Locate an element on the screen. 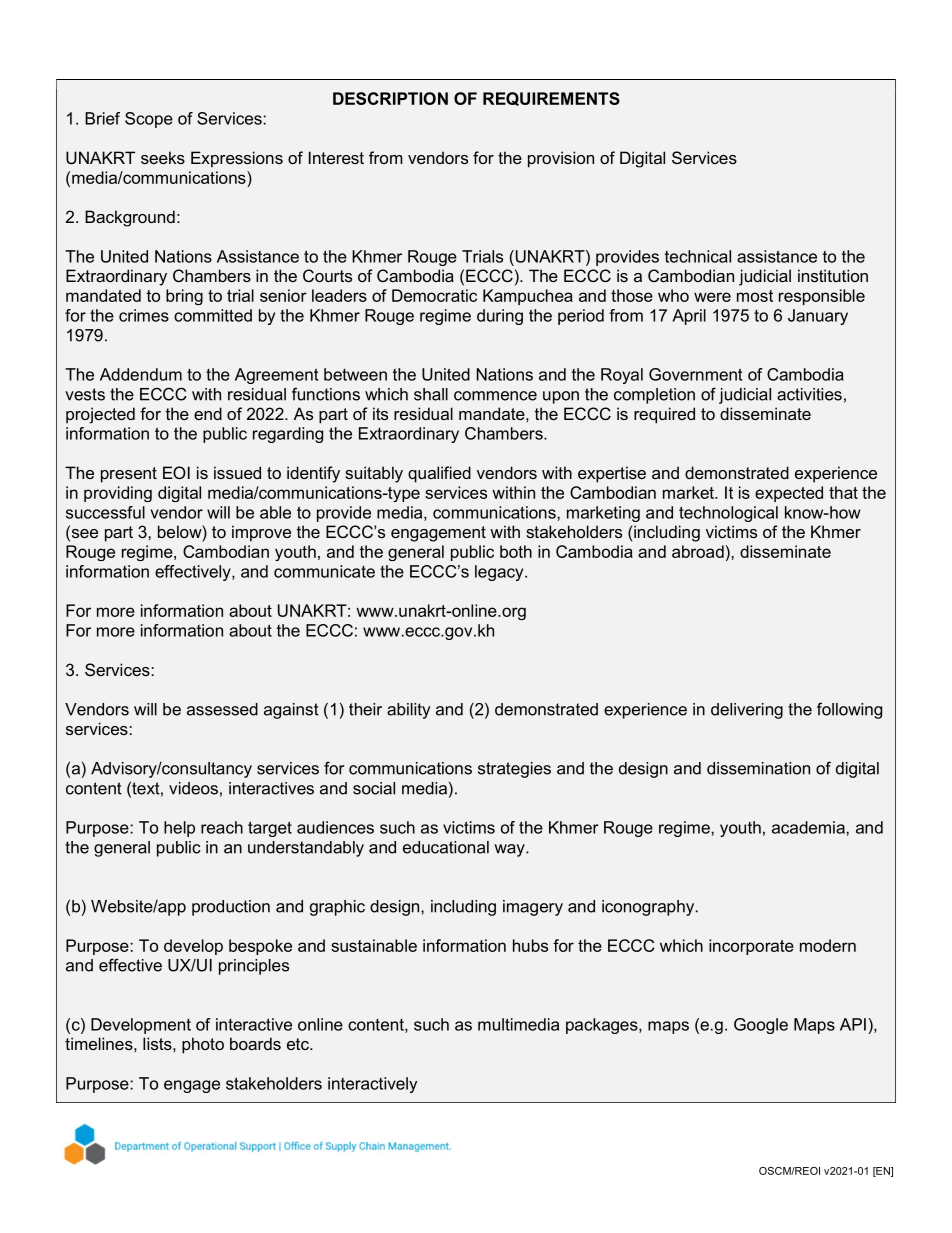 Image resolution: width=952 pixels, height=1233 pixels. photo is located at coordinates (203, 1045).
